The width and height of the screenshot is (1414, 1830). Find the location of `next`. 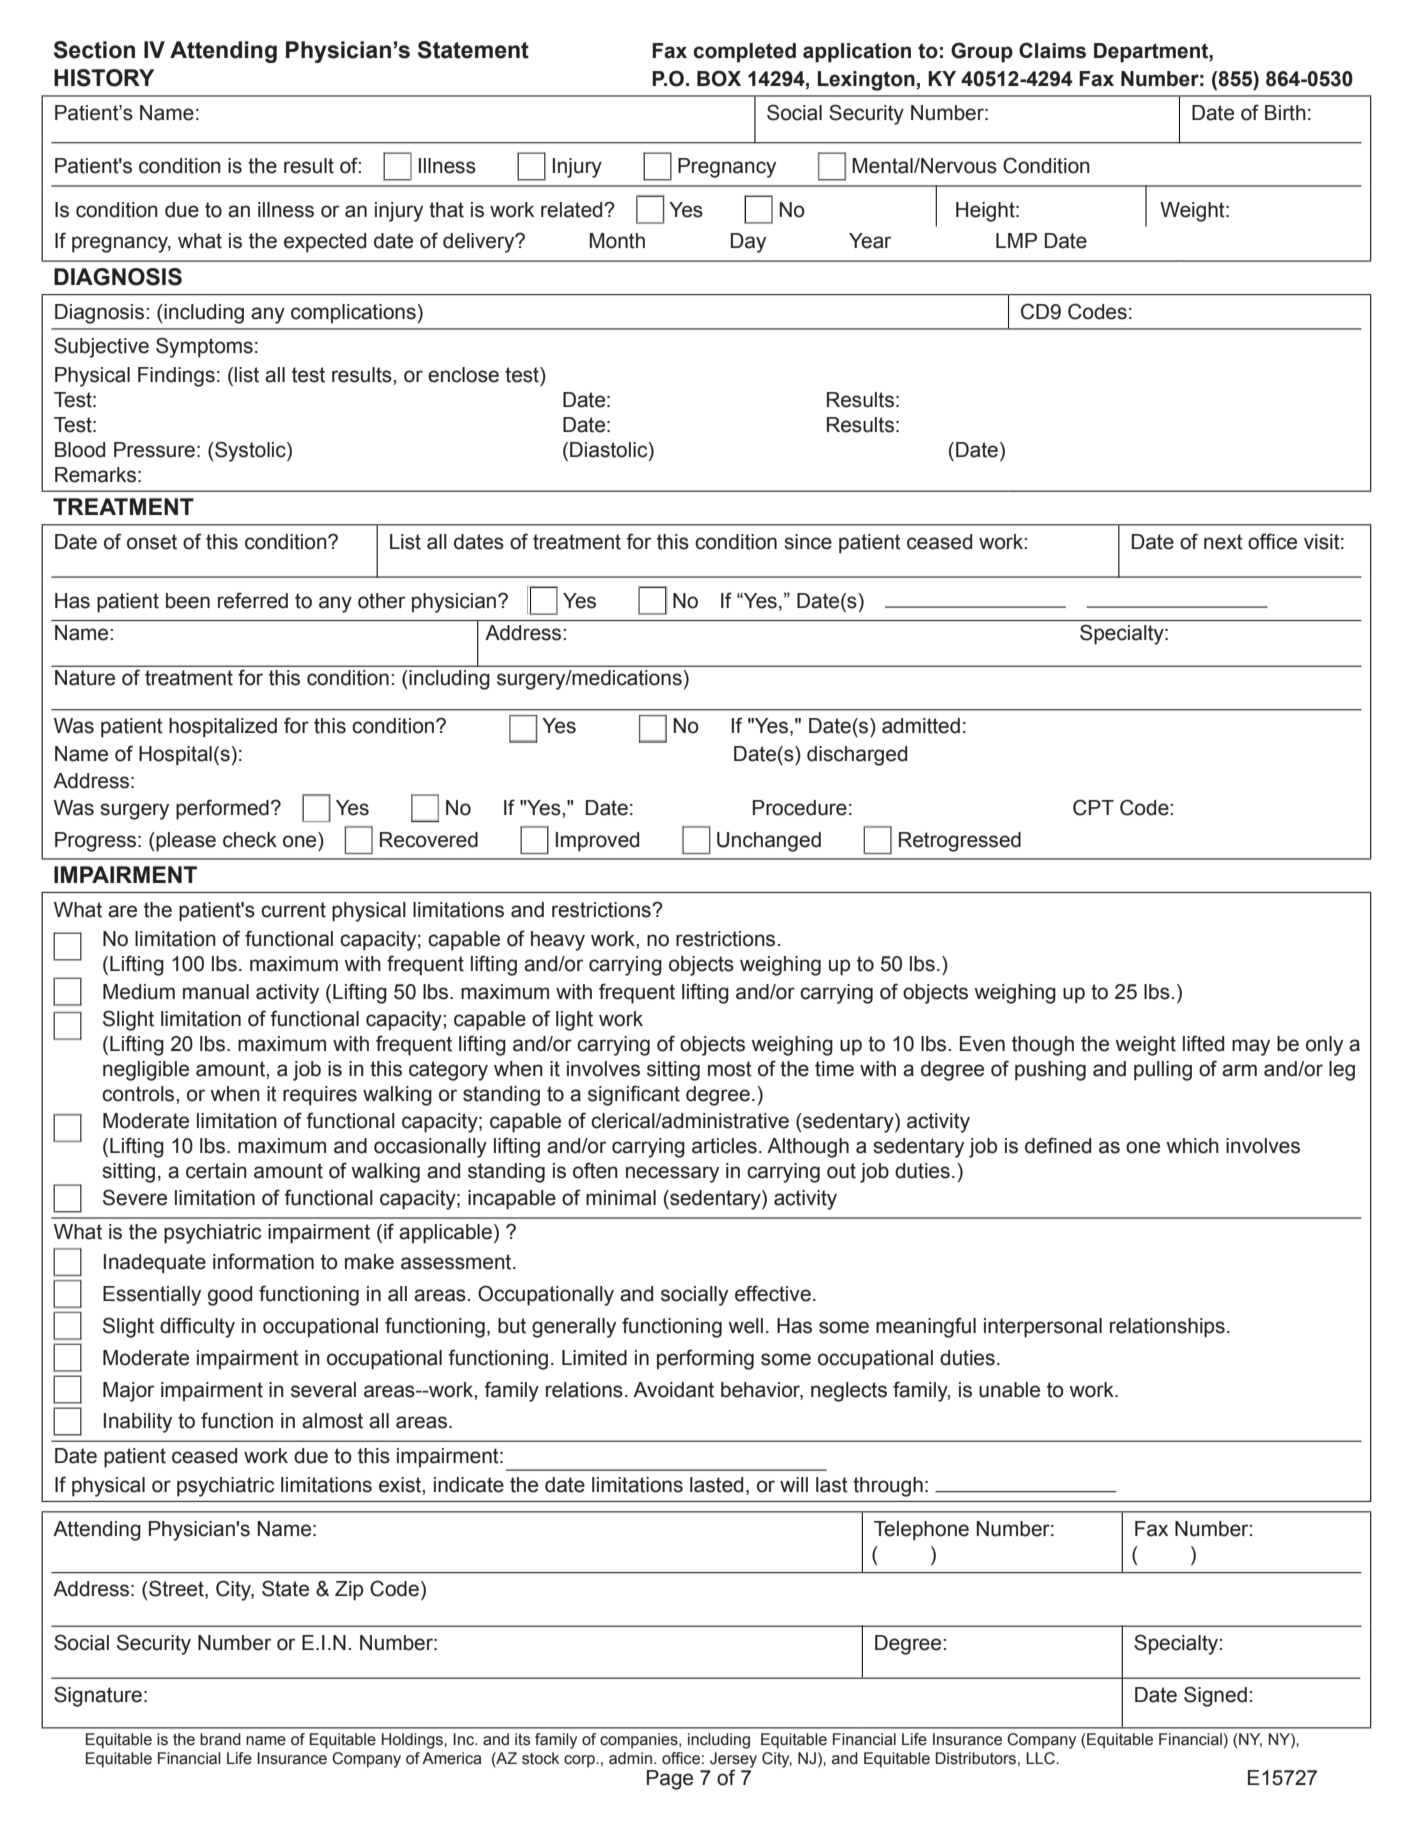

next is located at coordinates (1223, 542).
